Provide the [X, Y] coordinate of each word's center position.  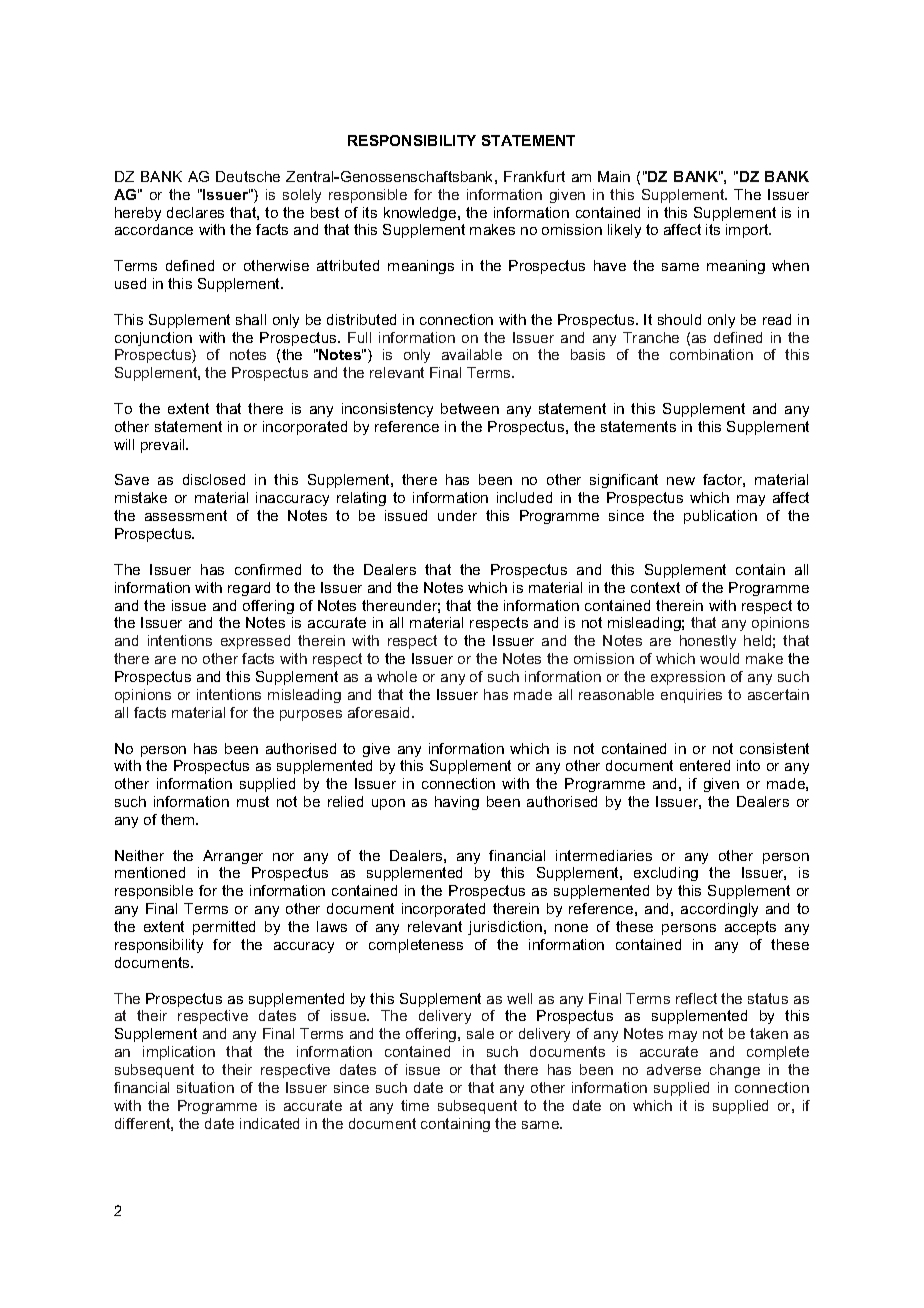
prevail [164, 446]
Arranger [233, 857]
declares [195, 212]
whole [397, 676]
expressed [255, 642]
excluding [666, 874]
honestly [708, 642]
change [735, 1071]
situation [205, 1087]
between [470, 408]
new [681, 481]
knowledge [421, 214]
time [415, 1105]
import [748, 231]
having [457, 803]
